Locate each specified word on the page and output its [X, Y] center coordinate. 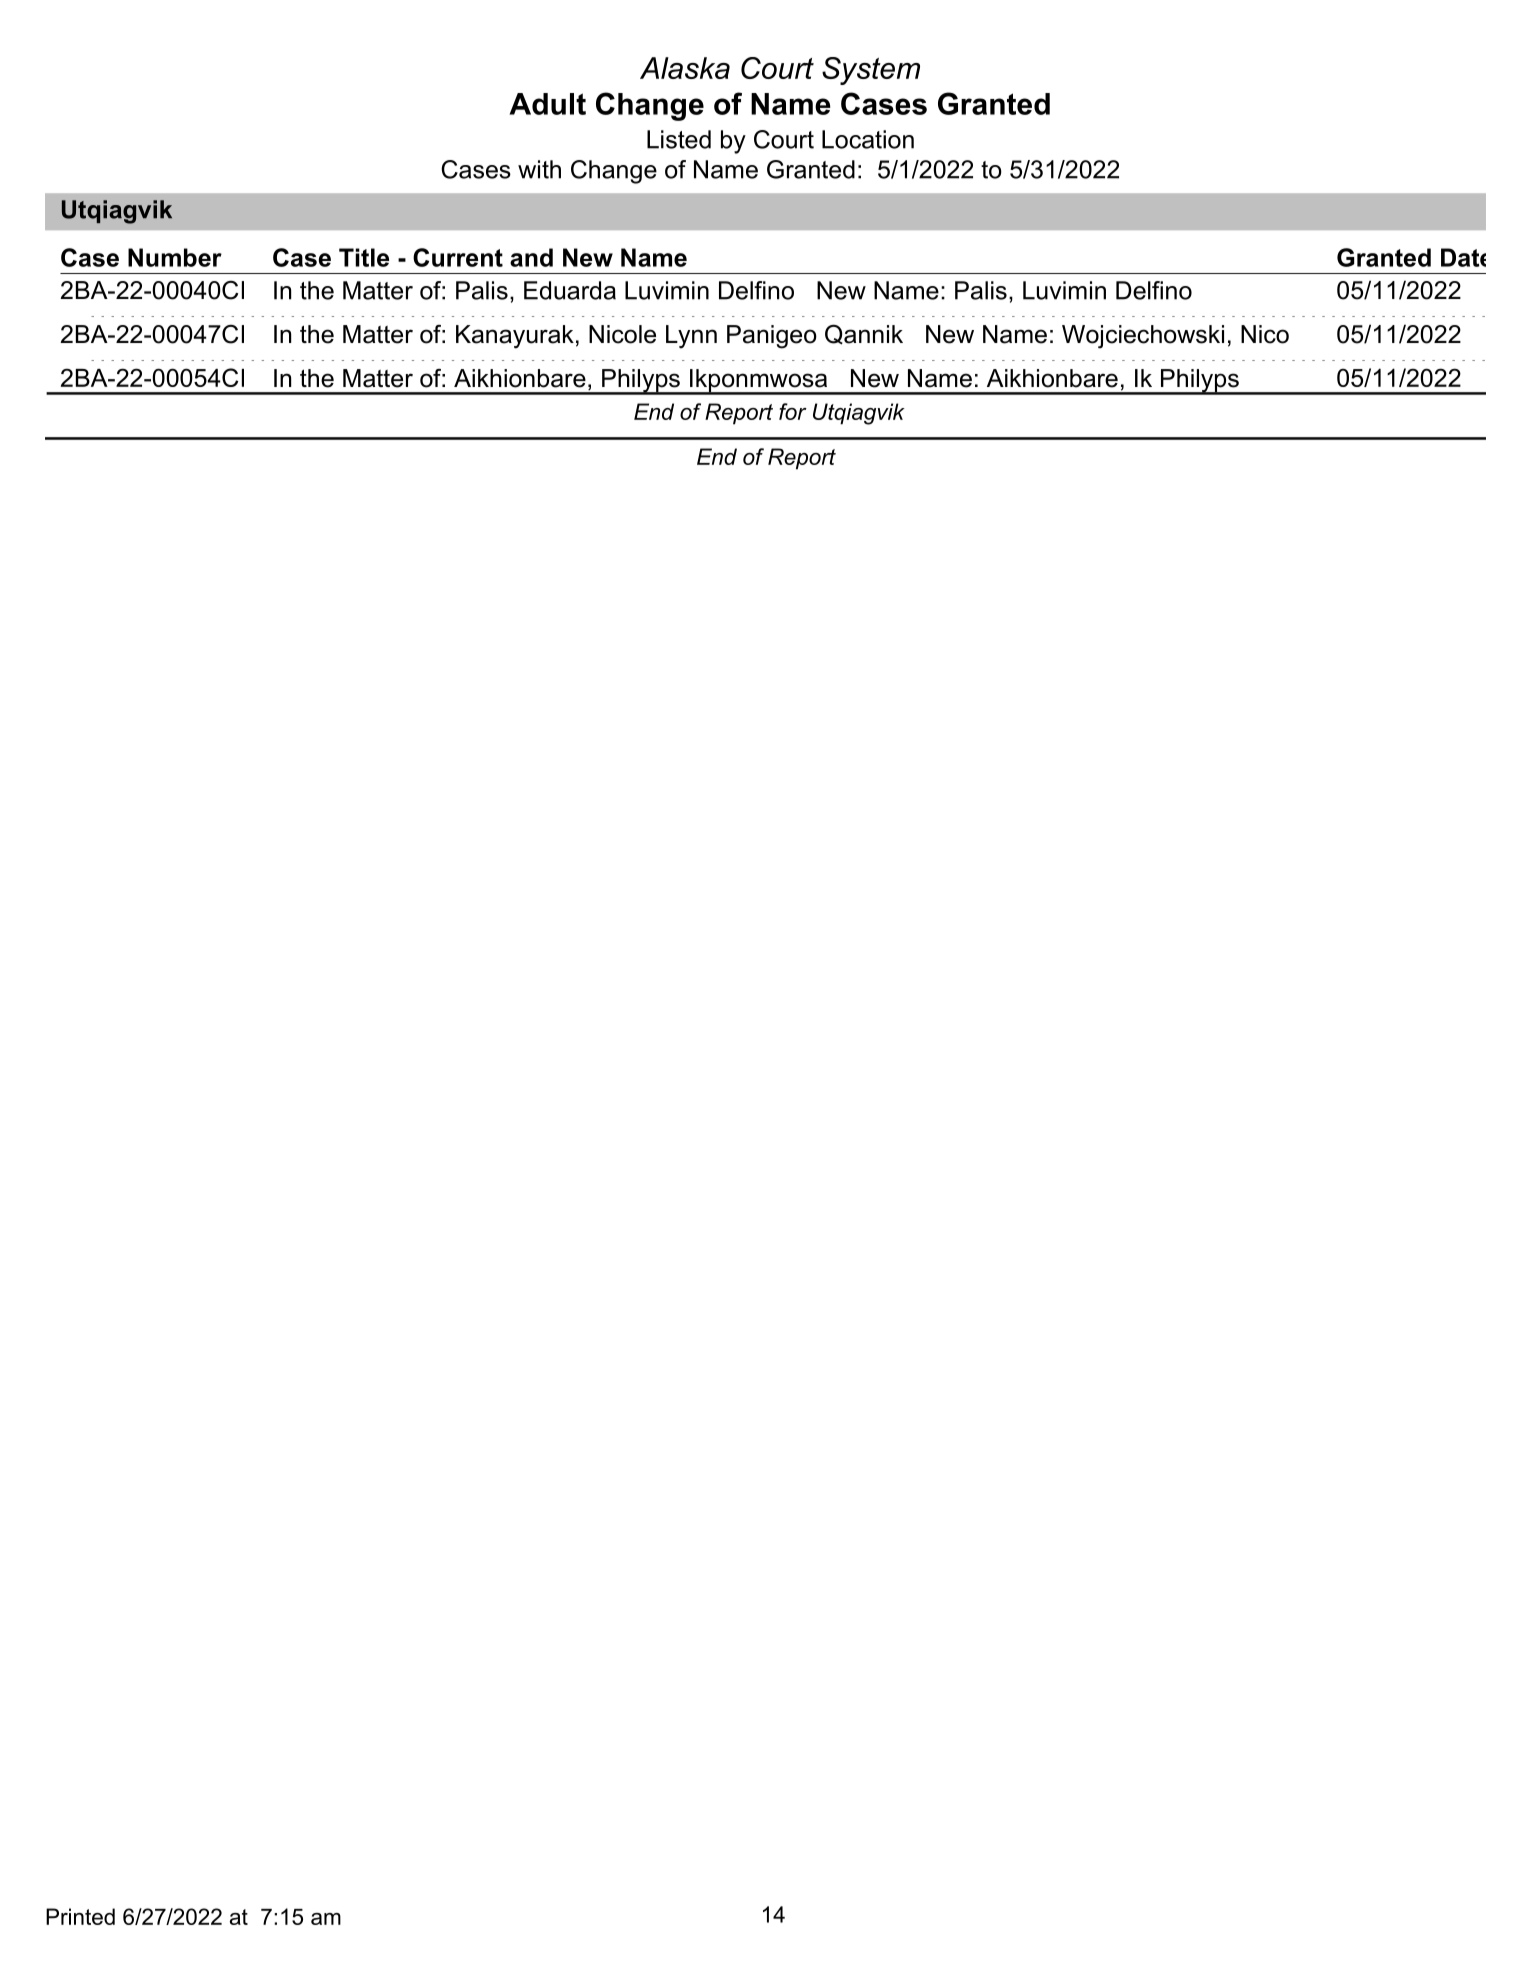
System [871, 71]
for [793, 411]
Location [868, 139]
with [539, 169]
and [531, 257]
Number [175, 257]
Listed [679, 139]
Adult [547, 104]
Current [458, 257]
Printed [80, 1916]
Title [364, 257]
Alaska [685, 68]
